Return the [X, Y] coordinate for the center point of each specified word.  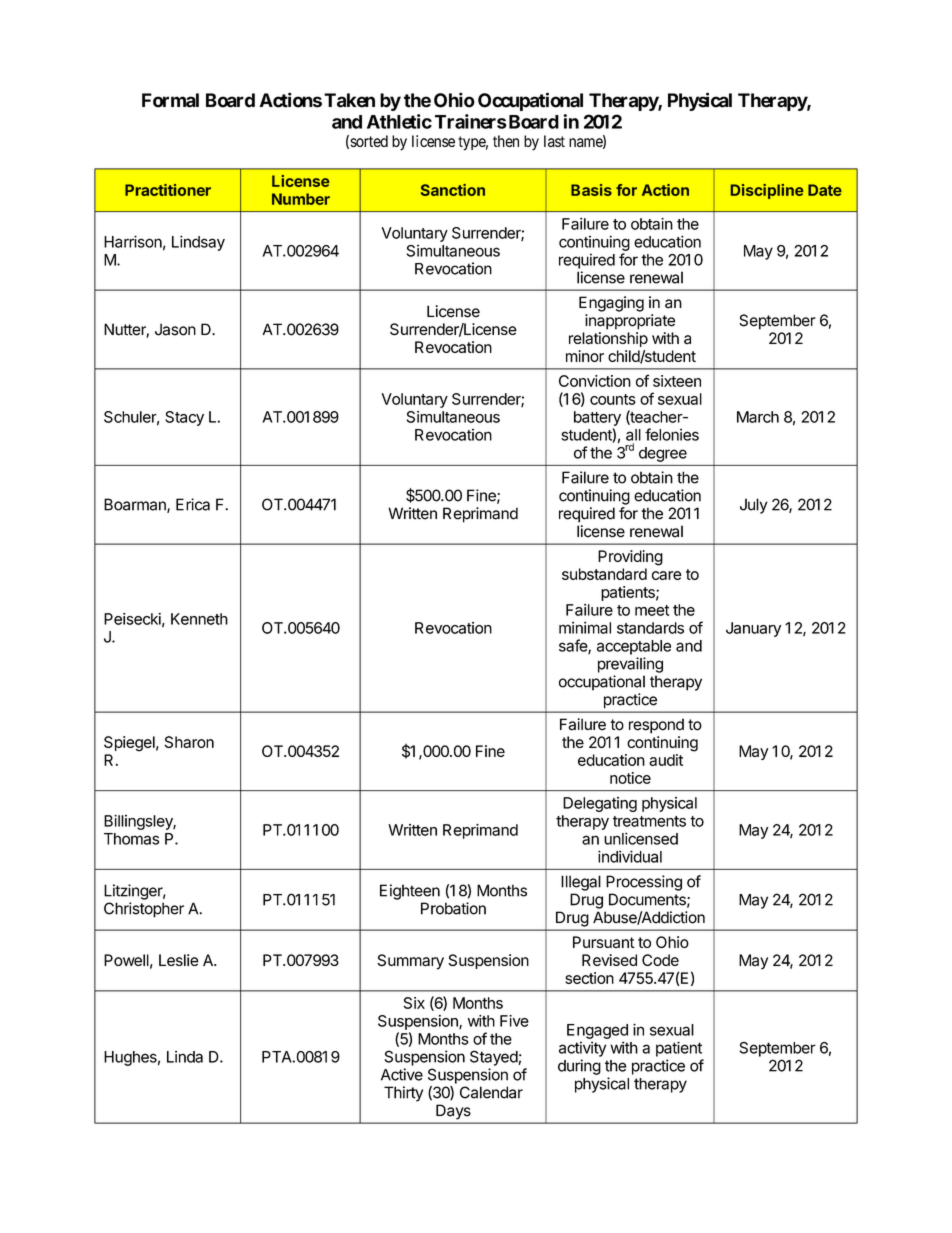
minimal [585, 627]
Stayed [494, 1058]
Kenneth [199, 619]
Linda [185, 1057]
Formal [170, 100]
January [753, 629]
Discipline [767, 191]
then [506, 141]
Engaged [597, 1031]
